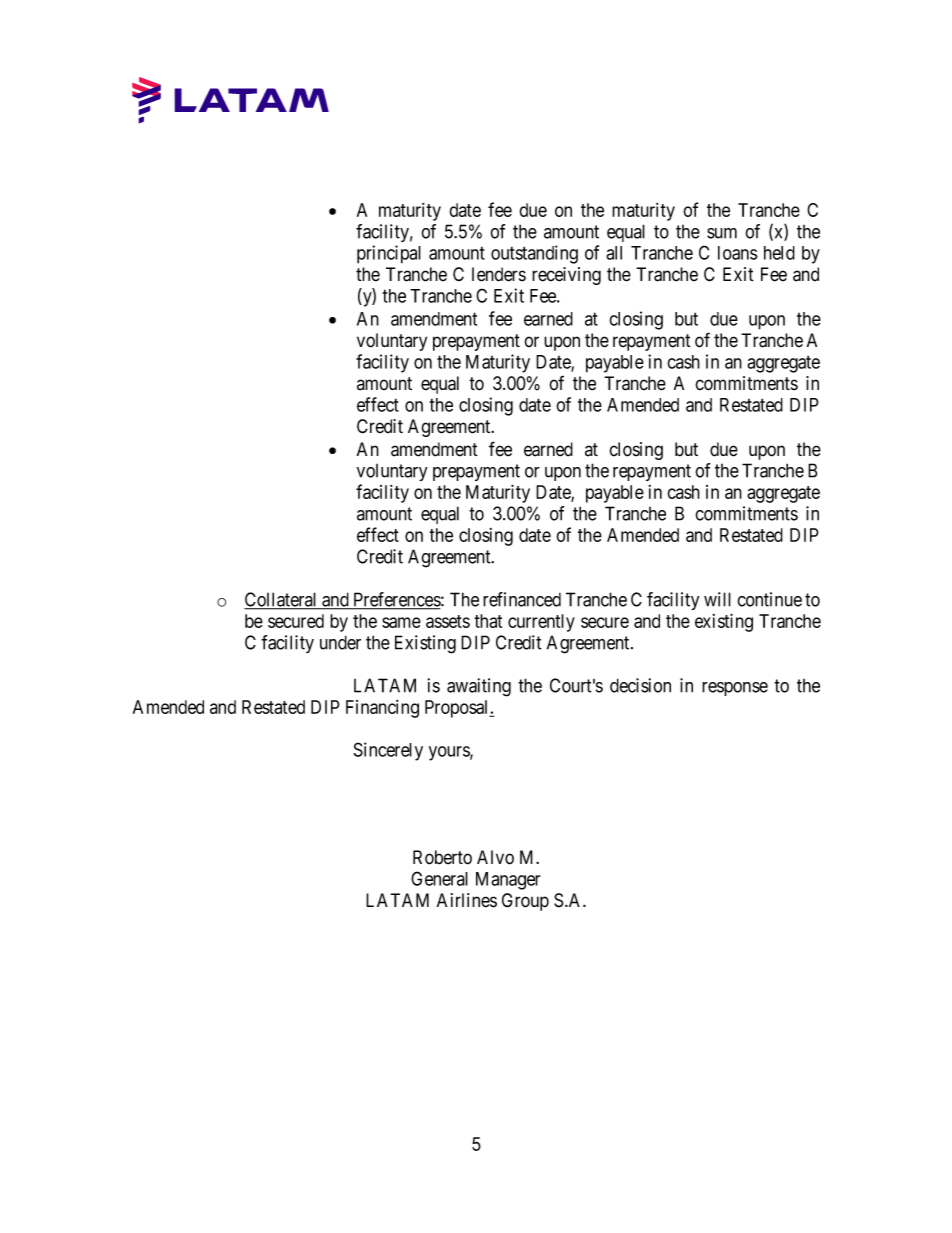 The image size is (952, 1233). I want to click on principal, so click(389, 254).
